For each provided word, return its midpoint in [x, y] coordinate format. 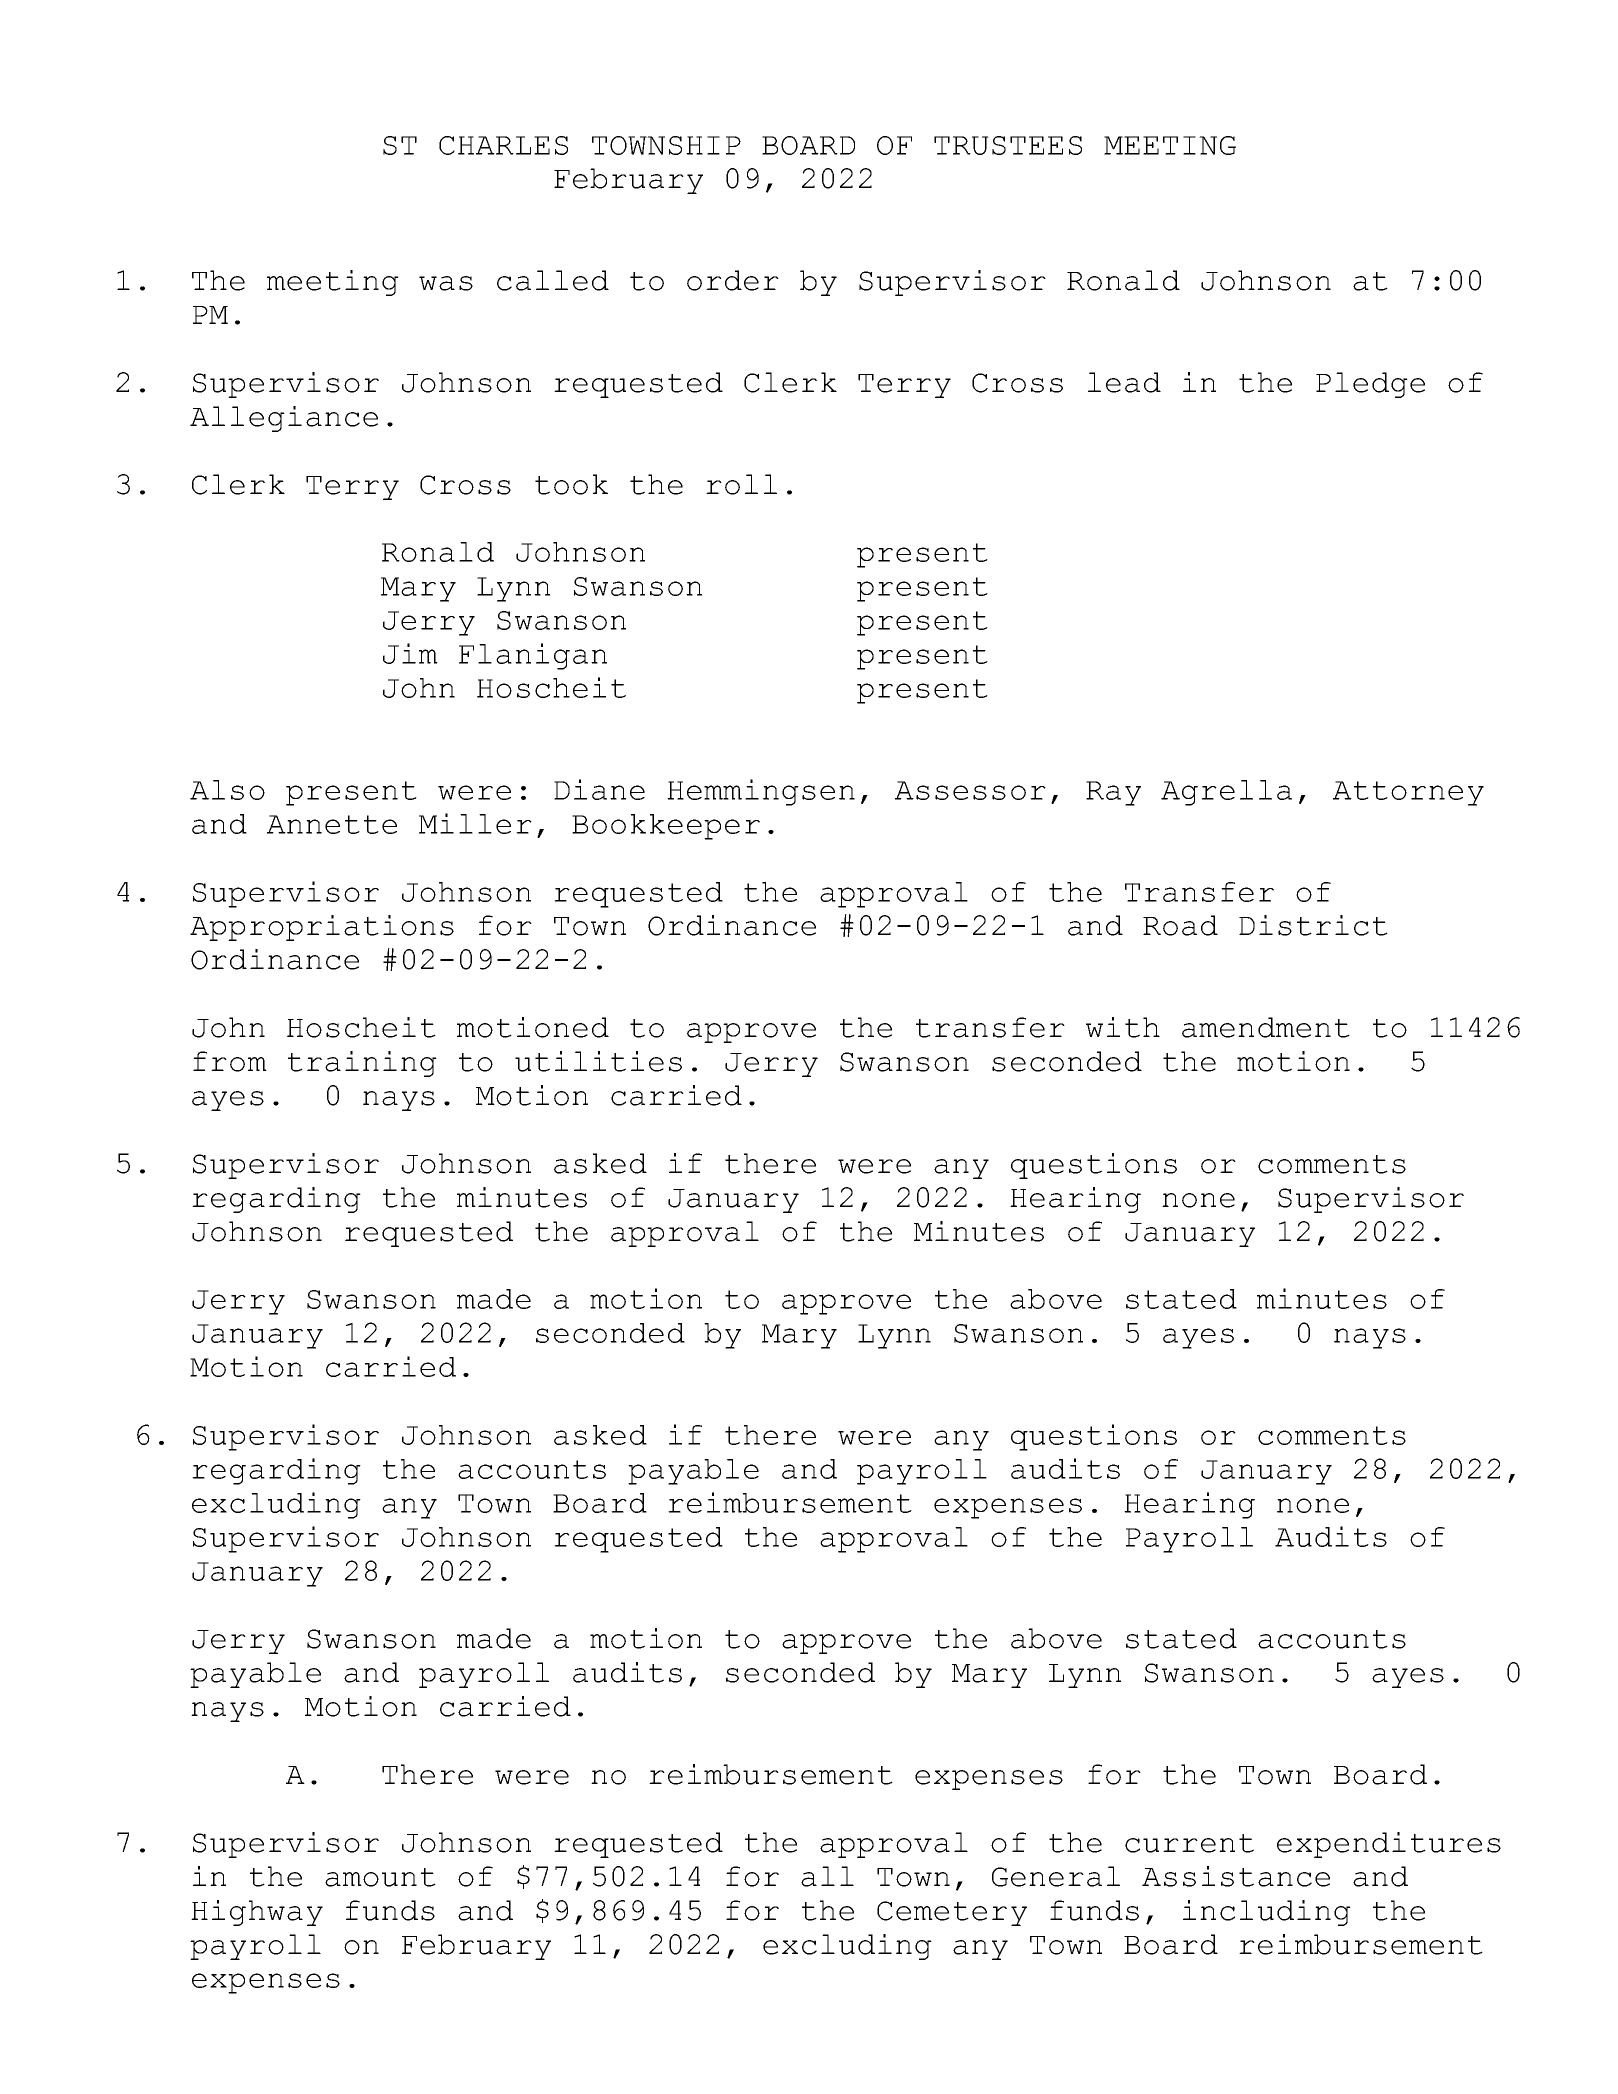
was [446, 283]
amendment [1266, 1027]
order [733, 280]
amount [380, 1877]
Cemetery [952, 1913]
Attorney [1408, 793]
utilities [598, 1061]
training [362, 1064]
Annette [332, 824]
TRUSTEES [1008, 145]
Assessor [970, 790]
